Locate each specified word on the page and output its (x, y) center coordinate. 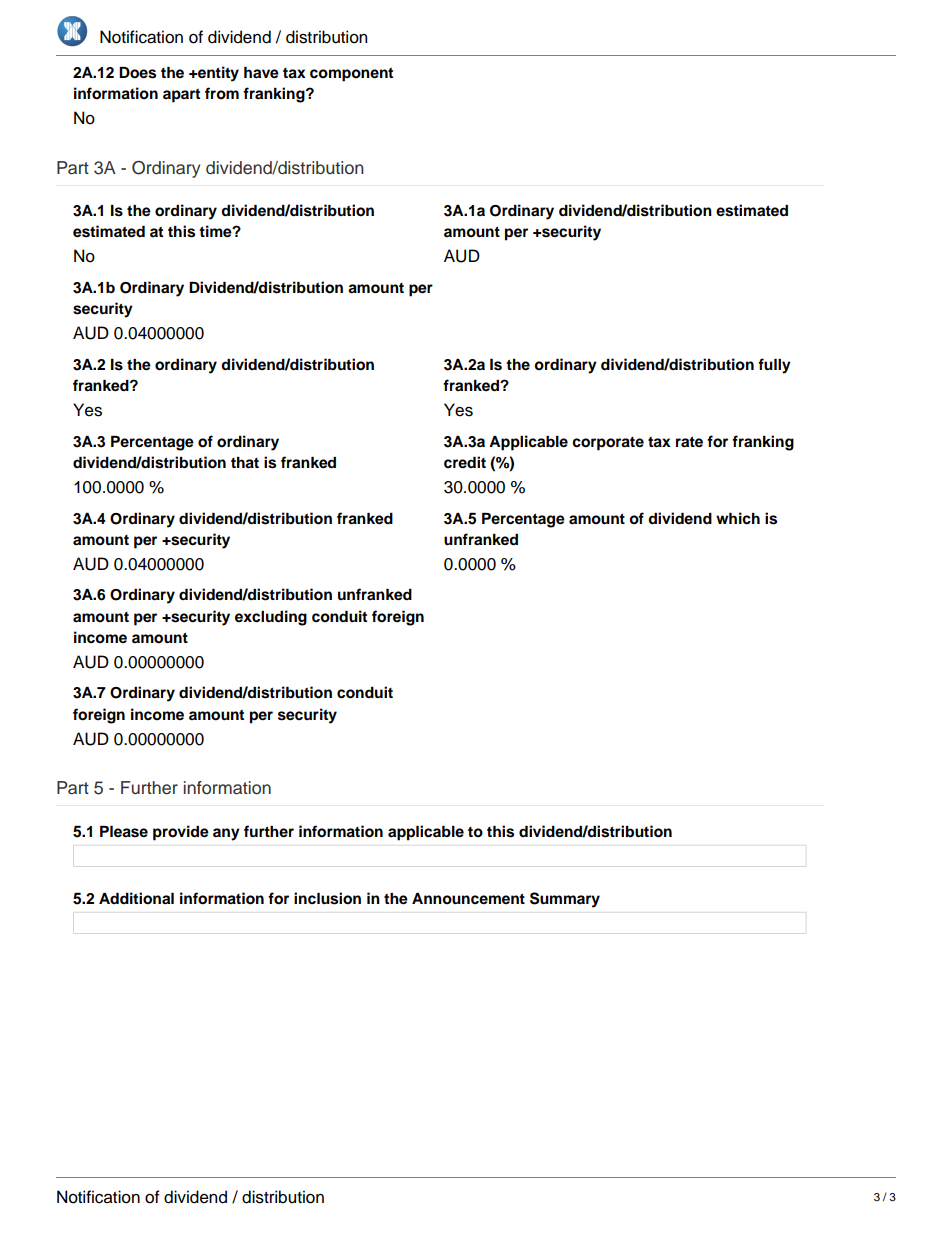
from (222, 93)
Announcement (468, 899)
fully (774, 366)
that (245, 463)
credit (465, 462)
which (738, 518)
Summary (565, 900)
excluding (271, 618)
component (351, 75)
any (226, 834)
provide (181, 833)
